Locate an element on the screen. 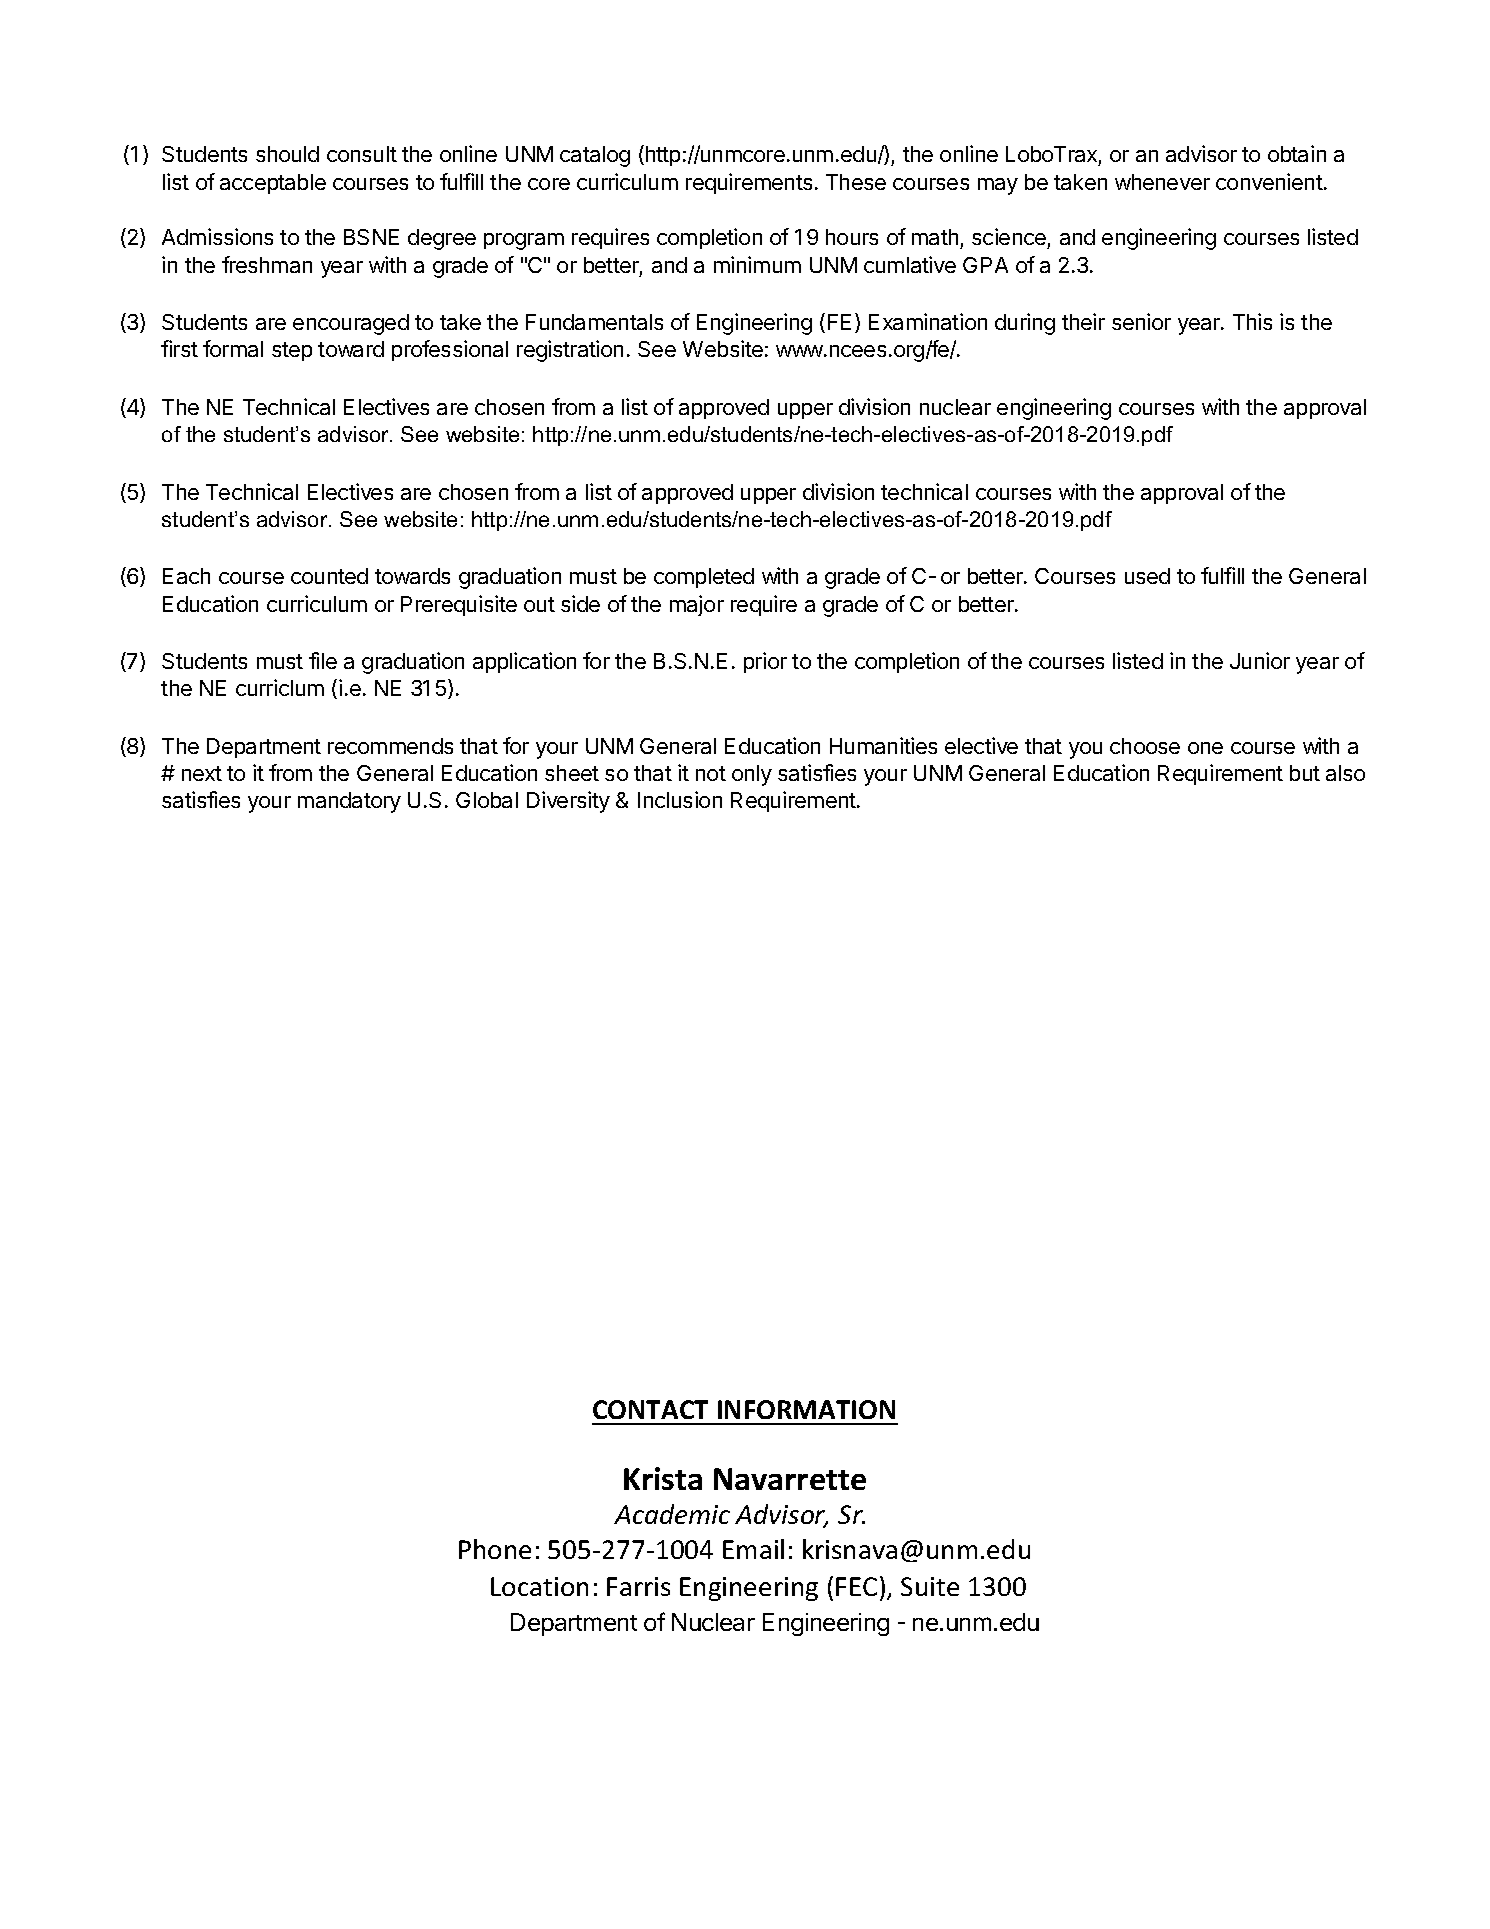 This screenshot has width=1490, height=1929. only is located at coordinates (752, 775).
